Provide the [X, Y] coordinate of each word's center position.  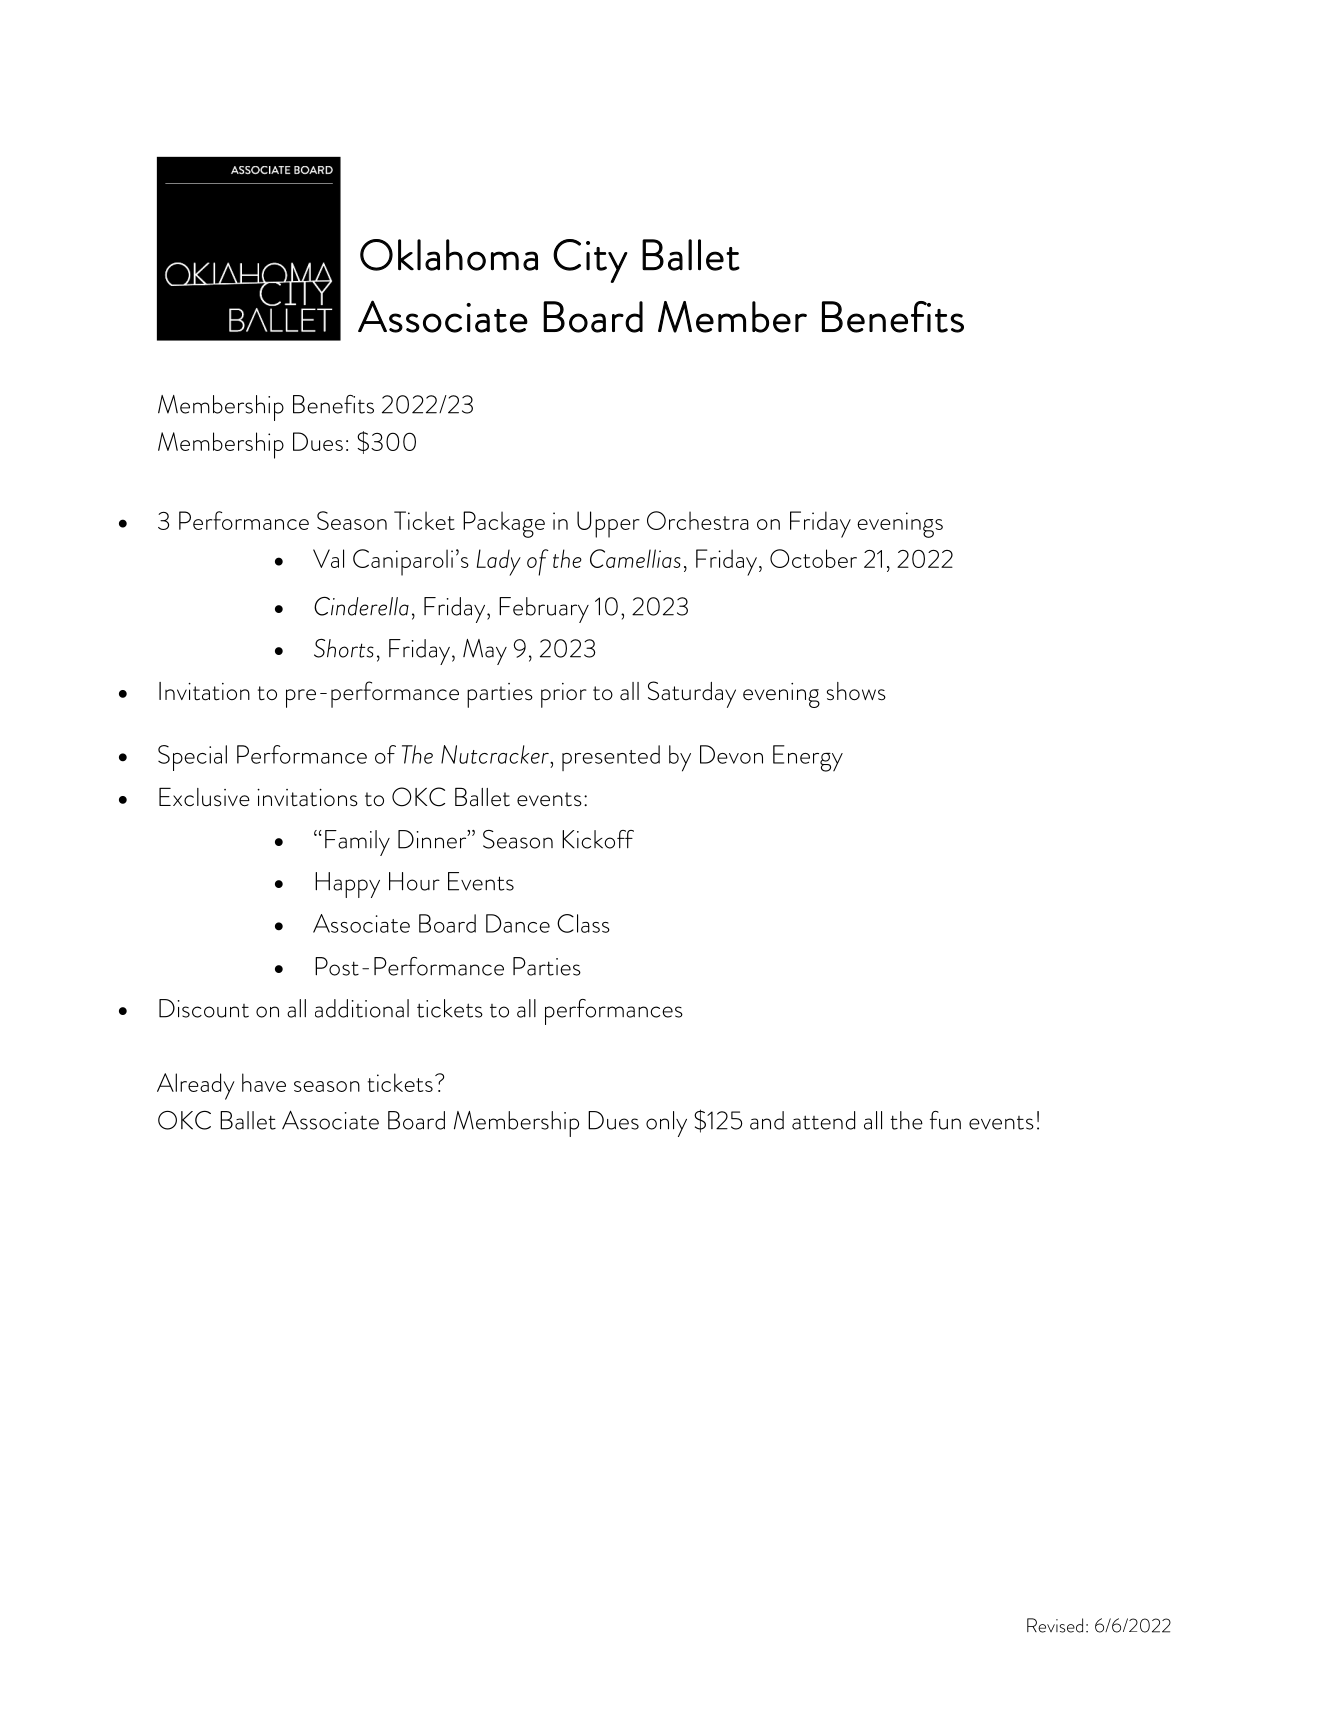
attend [823, 1120]
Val [328, 558]
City [590, 261]
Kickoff [598, 839]
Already [196, 1086]
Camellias [635, 558]
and [767, 1120]
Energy [808, 758]
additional [362, 1008]
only [666, 1124]
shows [856, 691]
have [264, 1082]
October [813, 558]
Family [357, 843]
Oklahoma [449, 255]
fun [945, 1120]
